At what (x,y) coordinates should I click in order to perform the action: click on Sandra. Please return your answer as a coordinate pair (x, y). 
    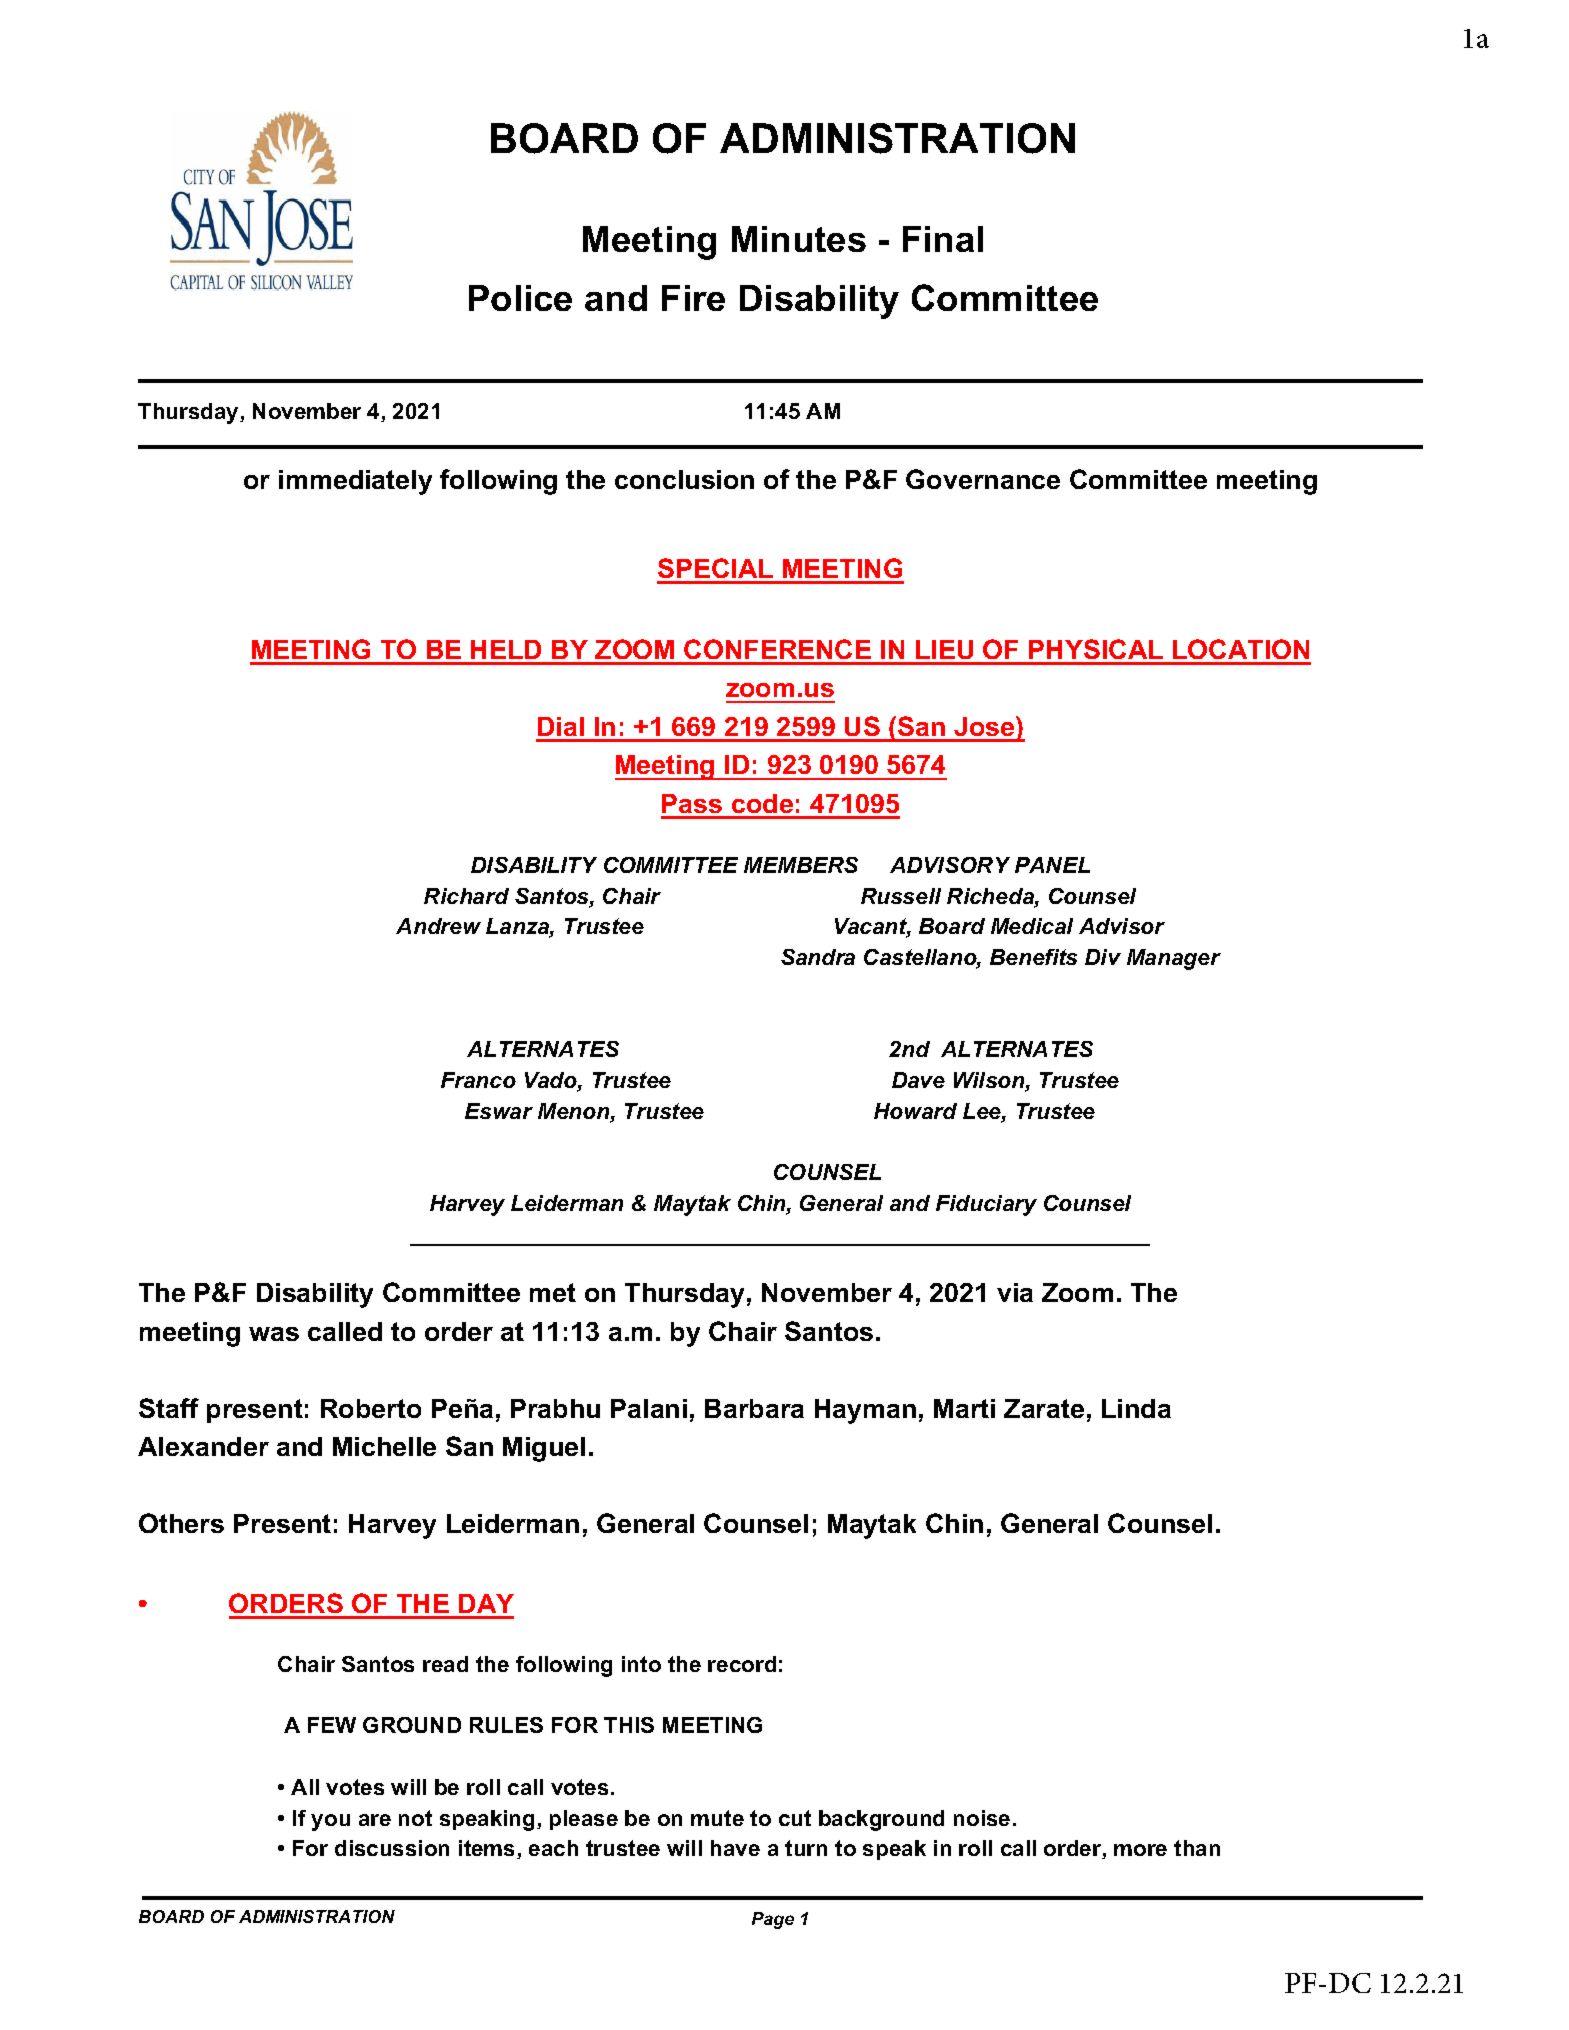
    Looking at the image, I should click on (818, 957).
